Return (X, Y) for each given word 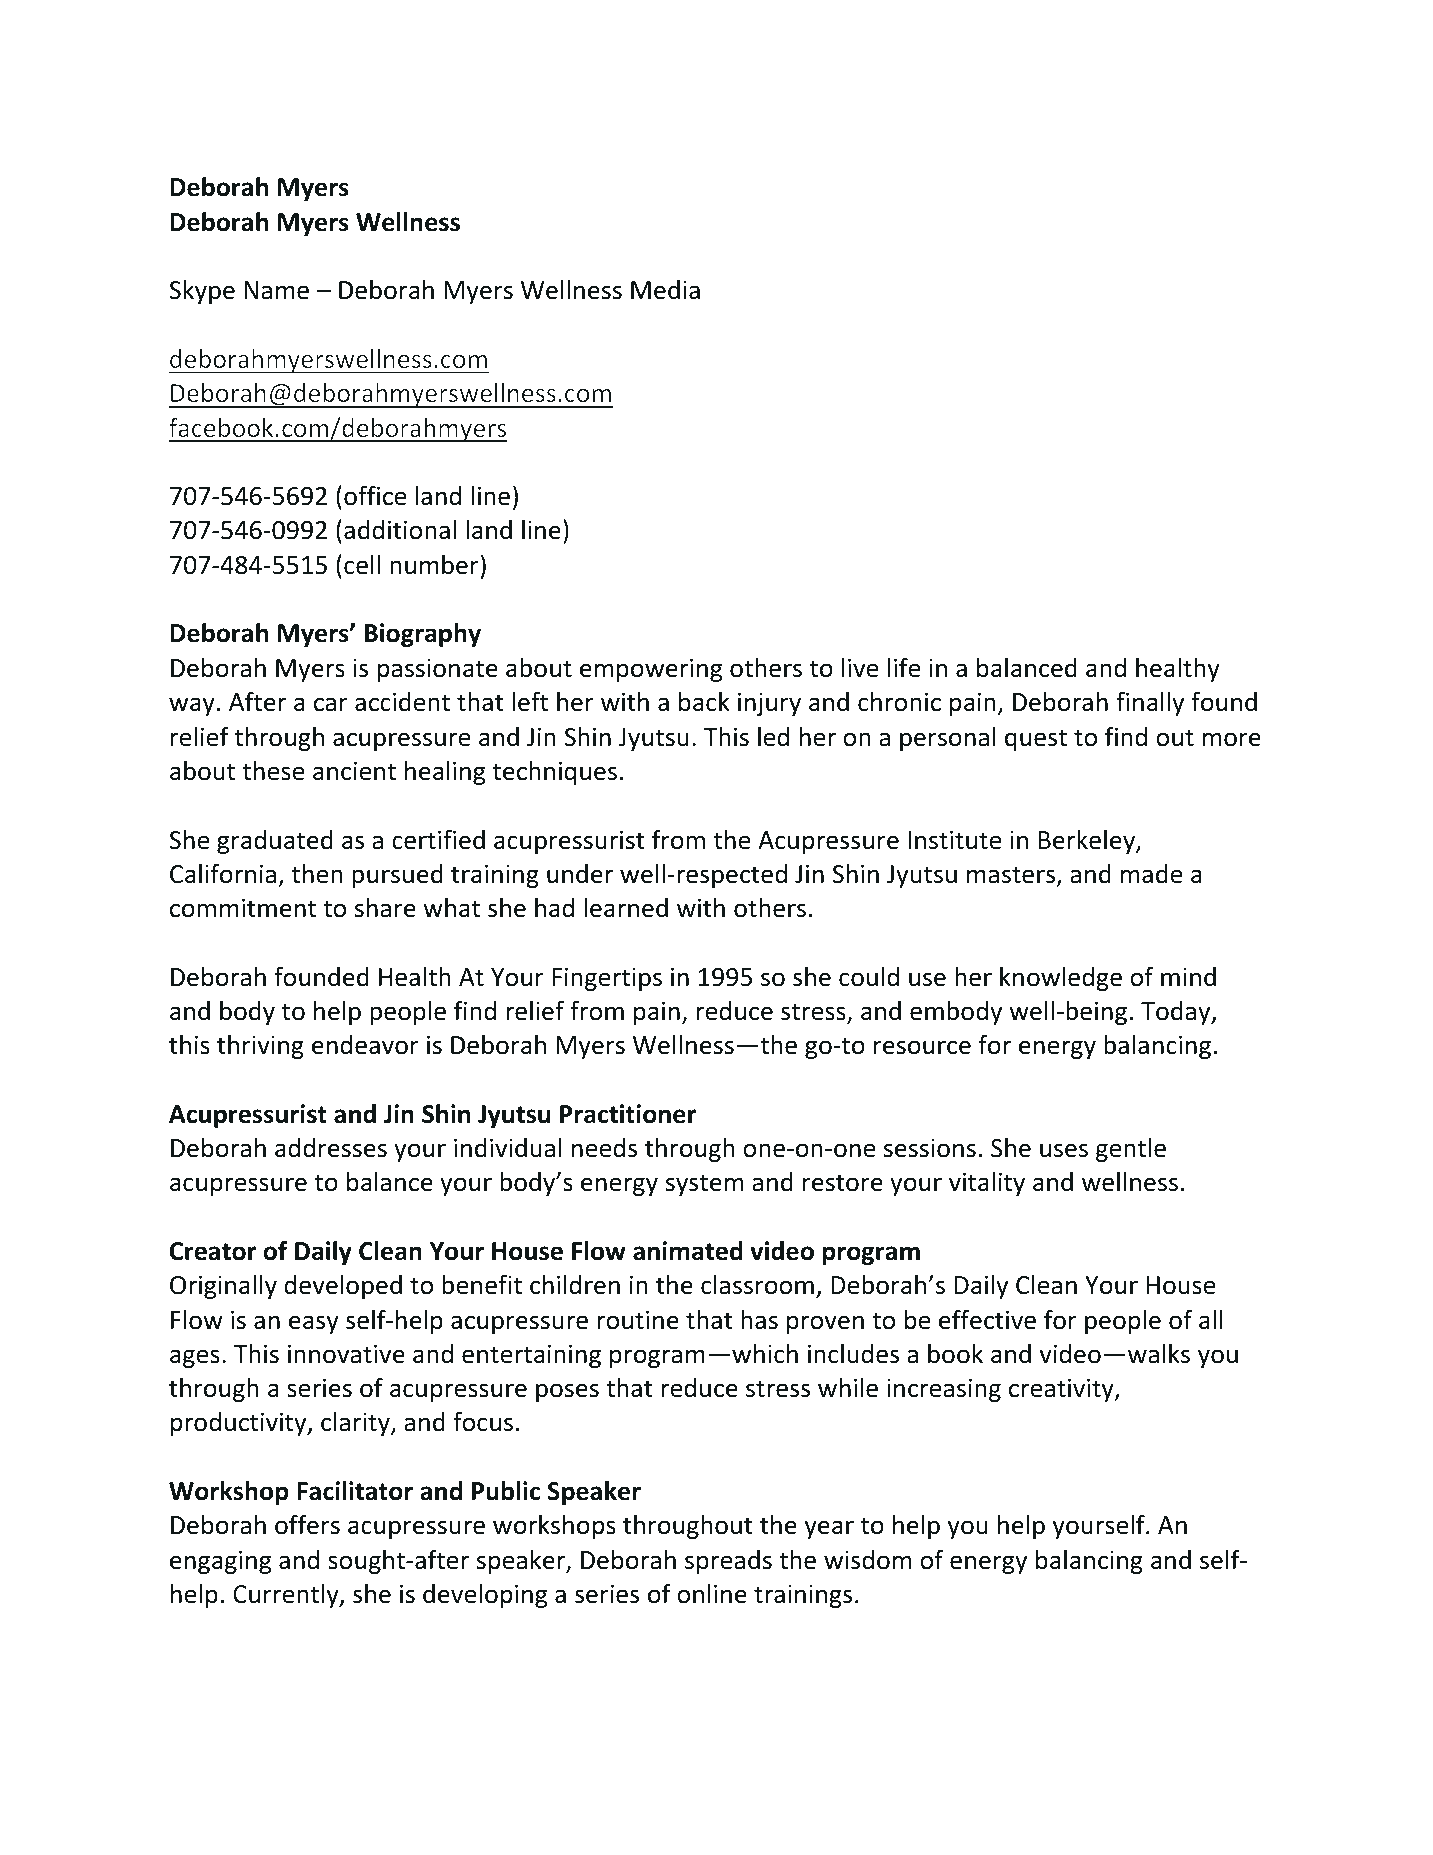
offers (307, 1524)
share (385, 908)
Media (665, 290)
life (904, 667)
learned (626, 908)
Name (276, 290)
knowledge (1061, 979)
